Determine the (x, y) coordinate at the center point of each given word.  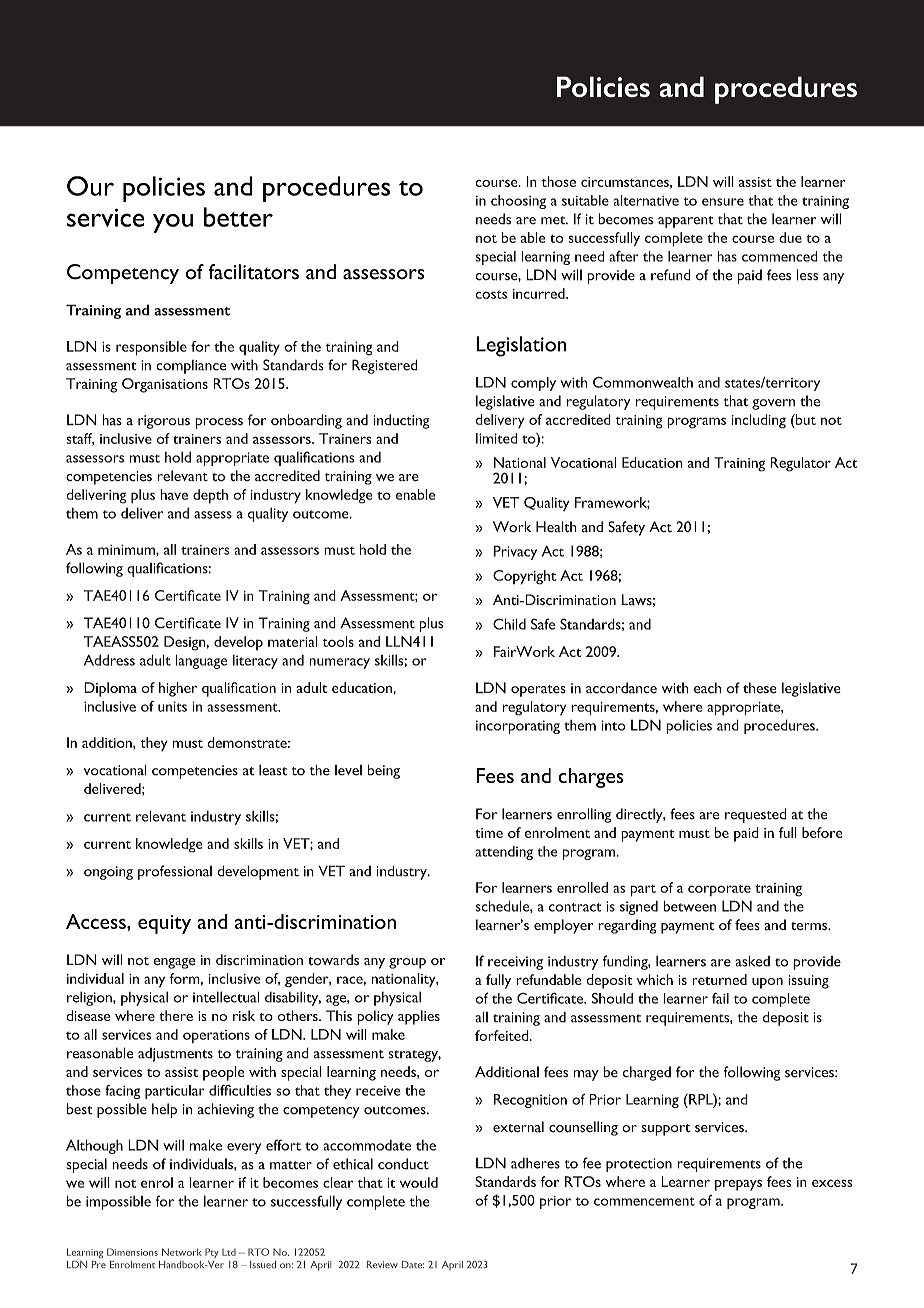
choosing (518, 202)
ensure (723, 202)
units (172, 706)
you (173, 223)
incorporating (518, 727)
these (760, 688)
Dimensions (132, 1252)
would (419, 1182)
